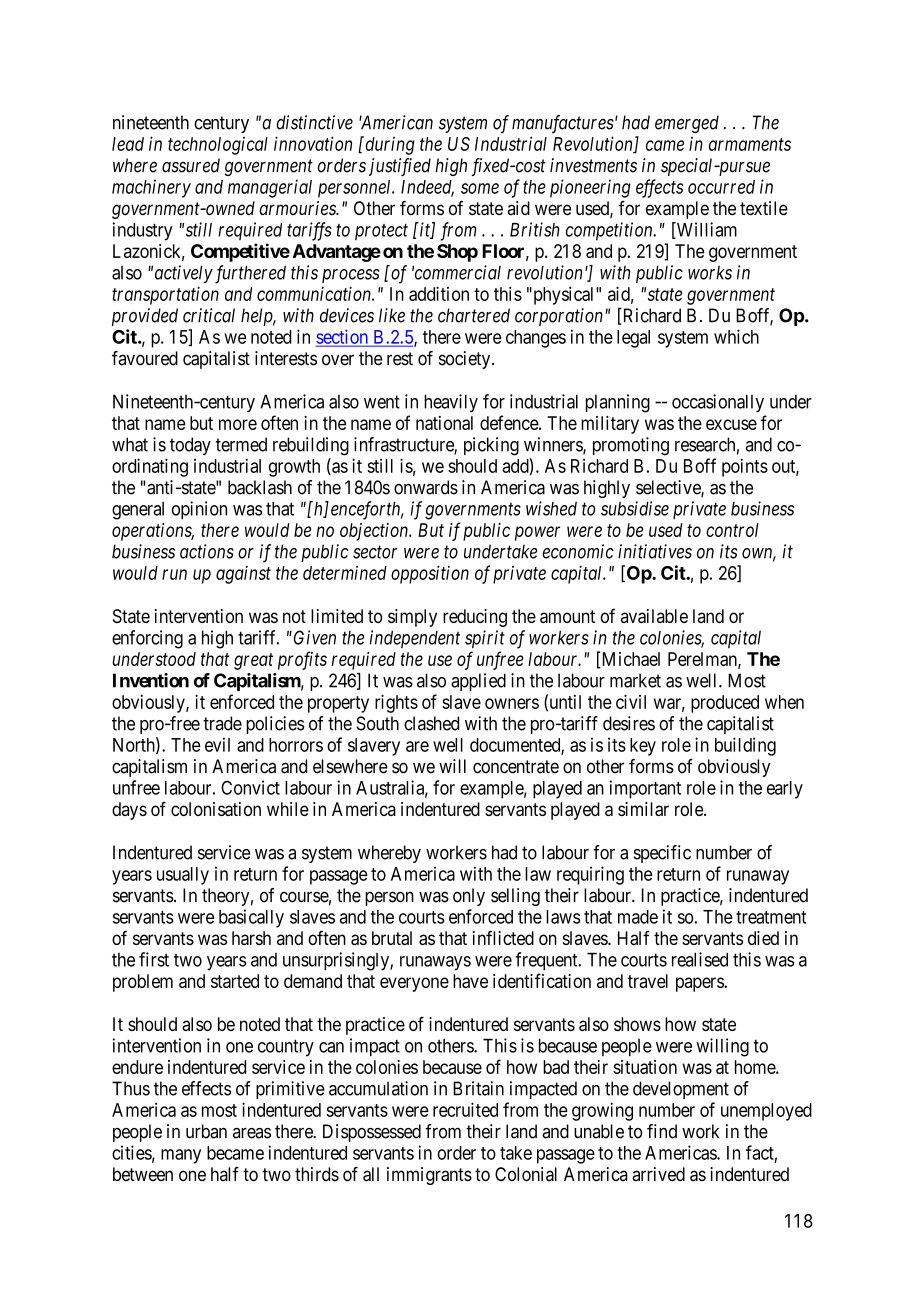 Image resolution: width=924 pixels, height=1308 pixels. Describe the element at coordinates (253, 661) in the screenshot. I see `great` at that location.
